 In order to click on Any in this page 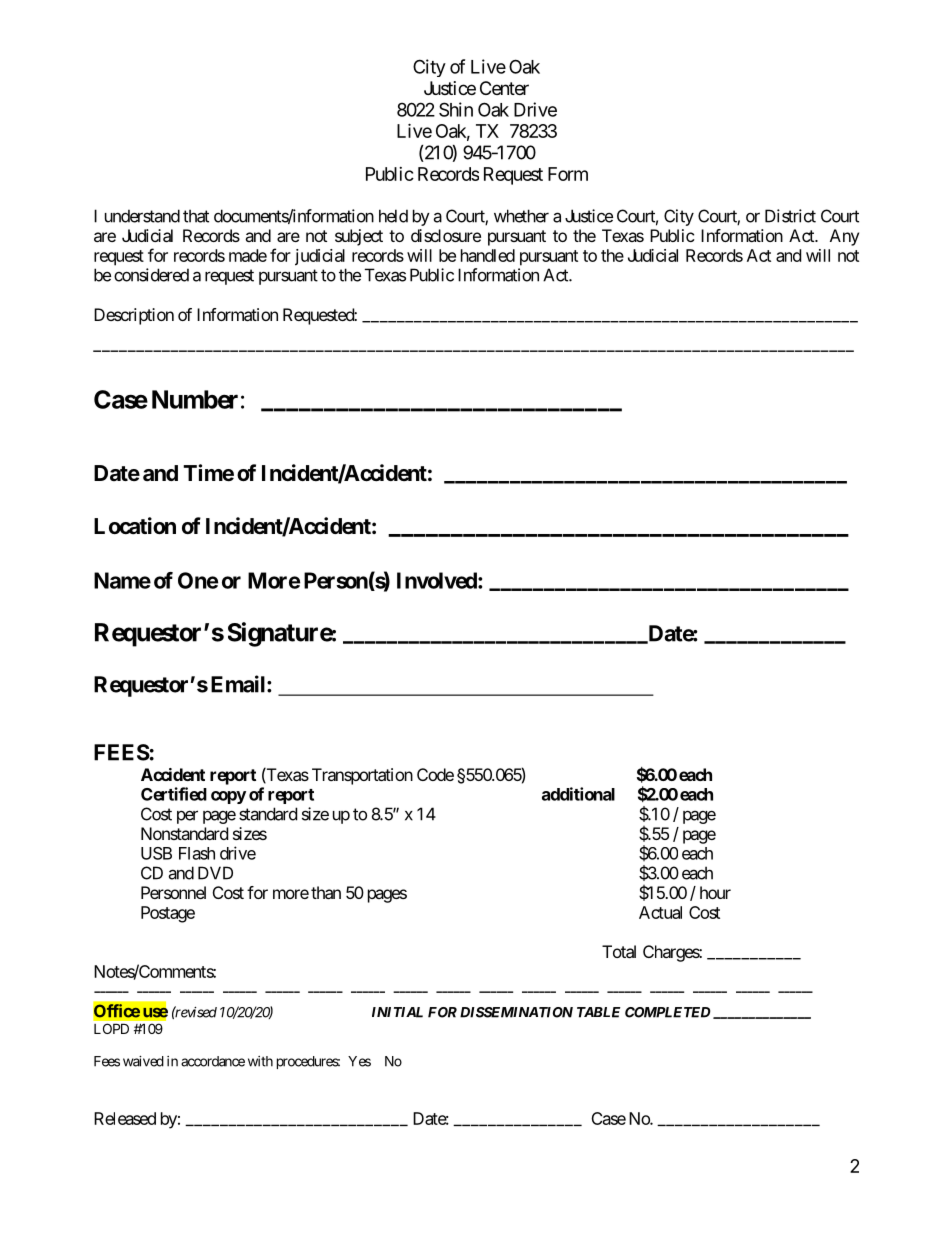, I will do `click(844, 237)`.
